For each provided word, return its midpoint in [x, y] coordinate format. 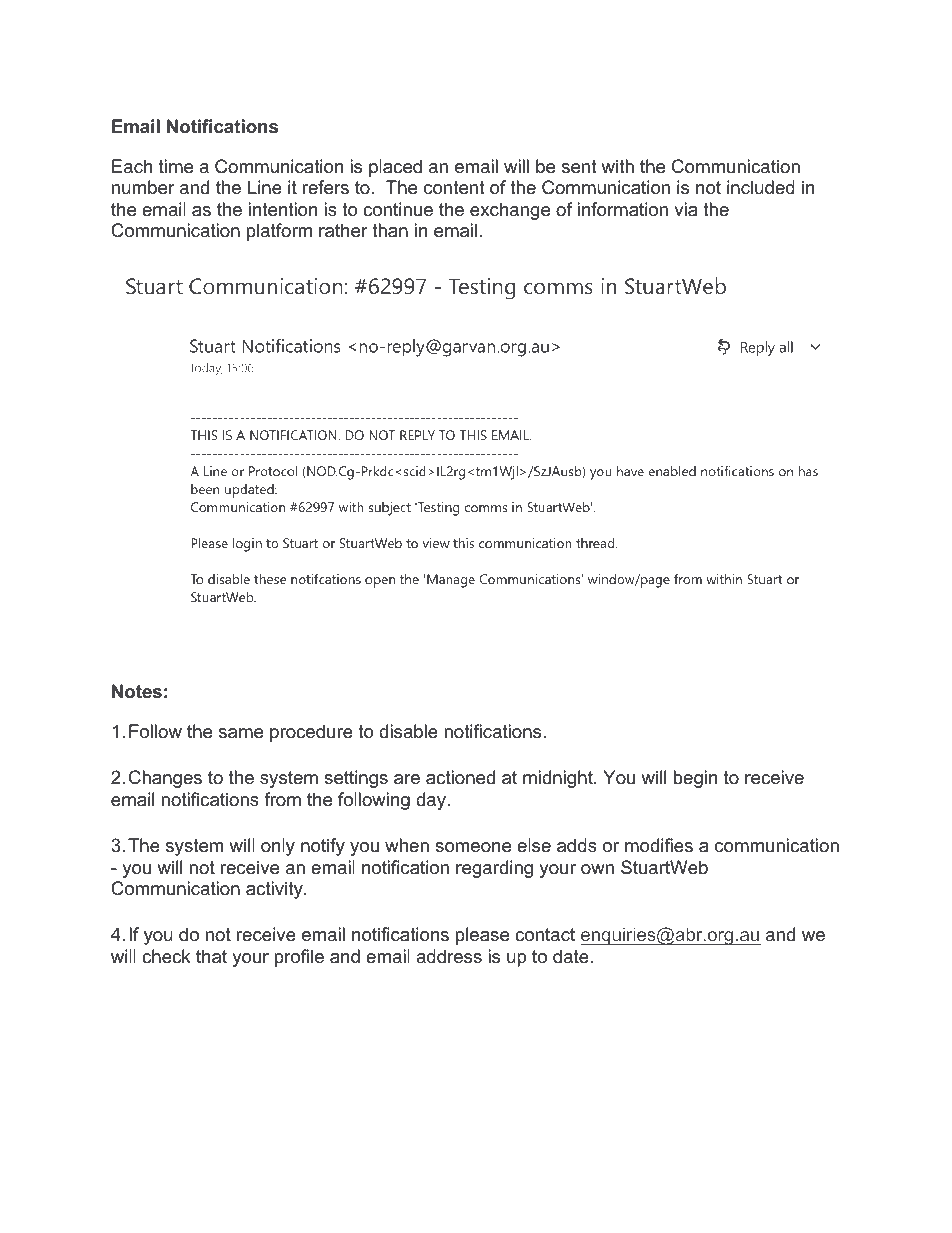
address [449, 956]
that [211, 956]
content [454, 188]
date [571, 956]
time [176, 166]
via [685, 209]
